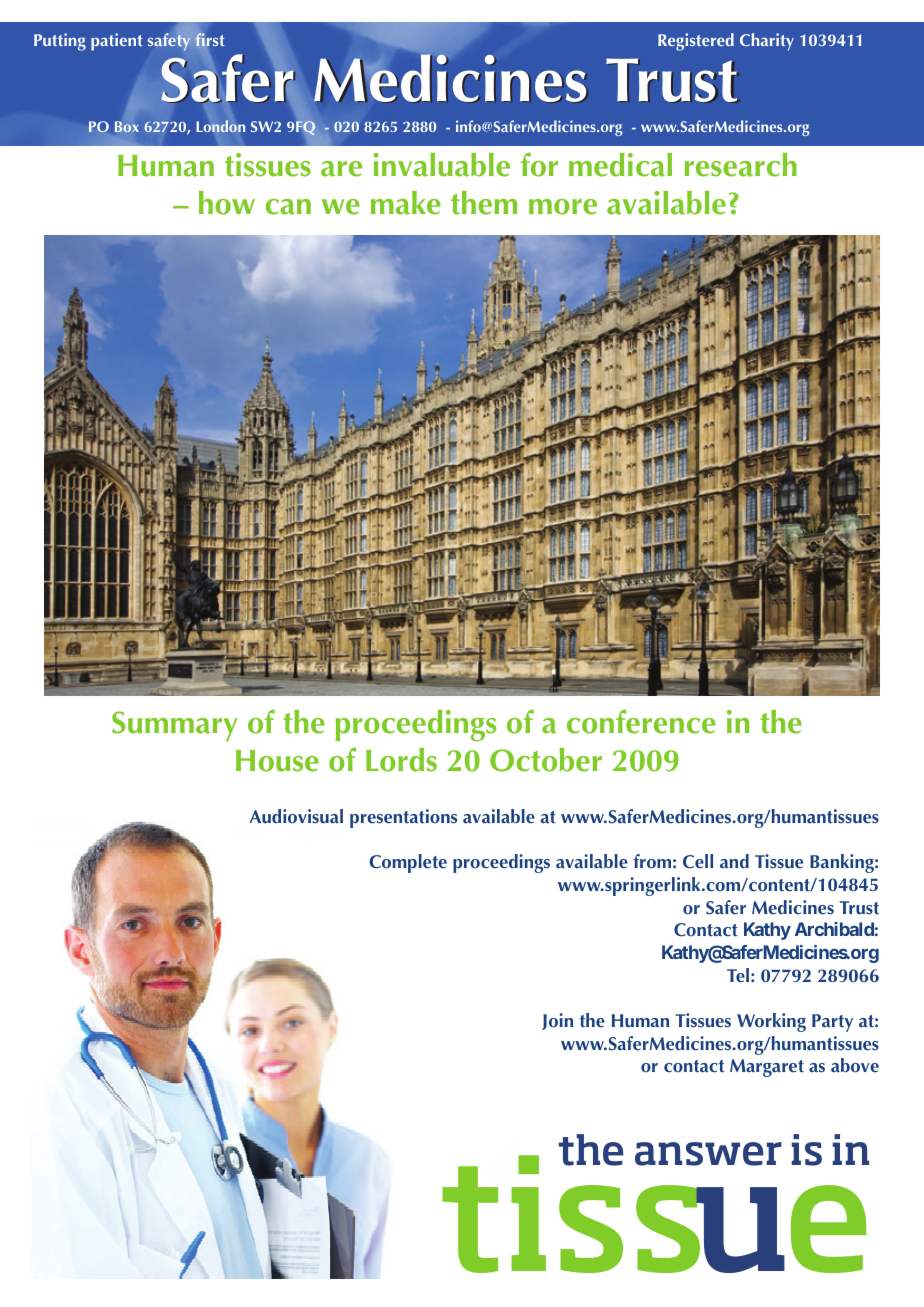 The width and height of the screenshot is (924, 1307). I want to click on Join, so click(557, 1021).
